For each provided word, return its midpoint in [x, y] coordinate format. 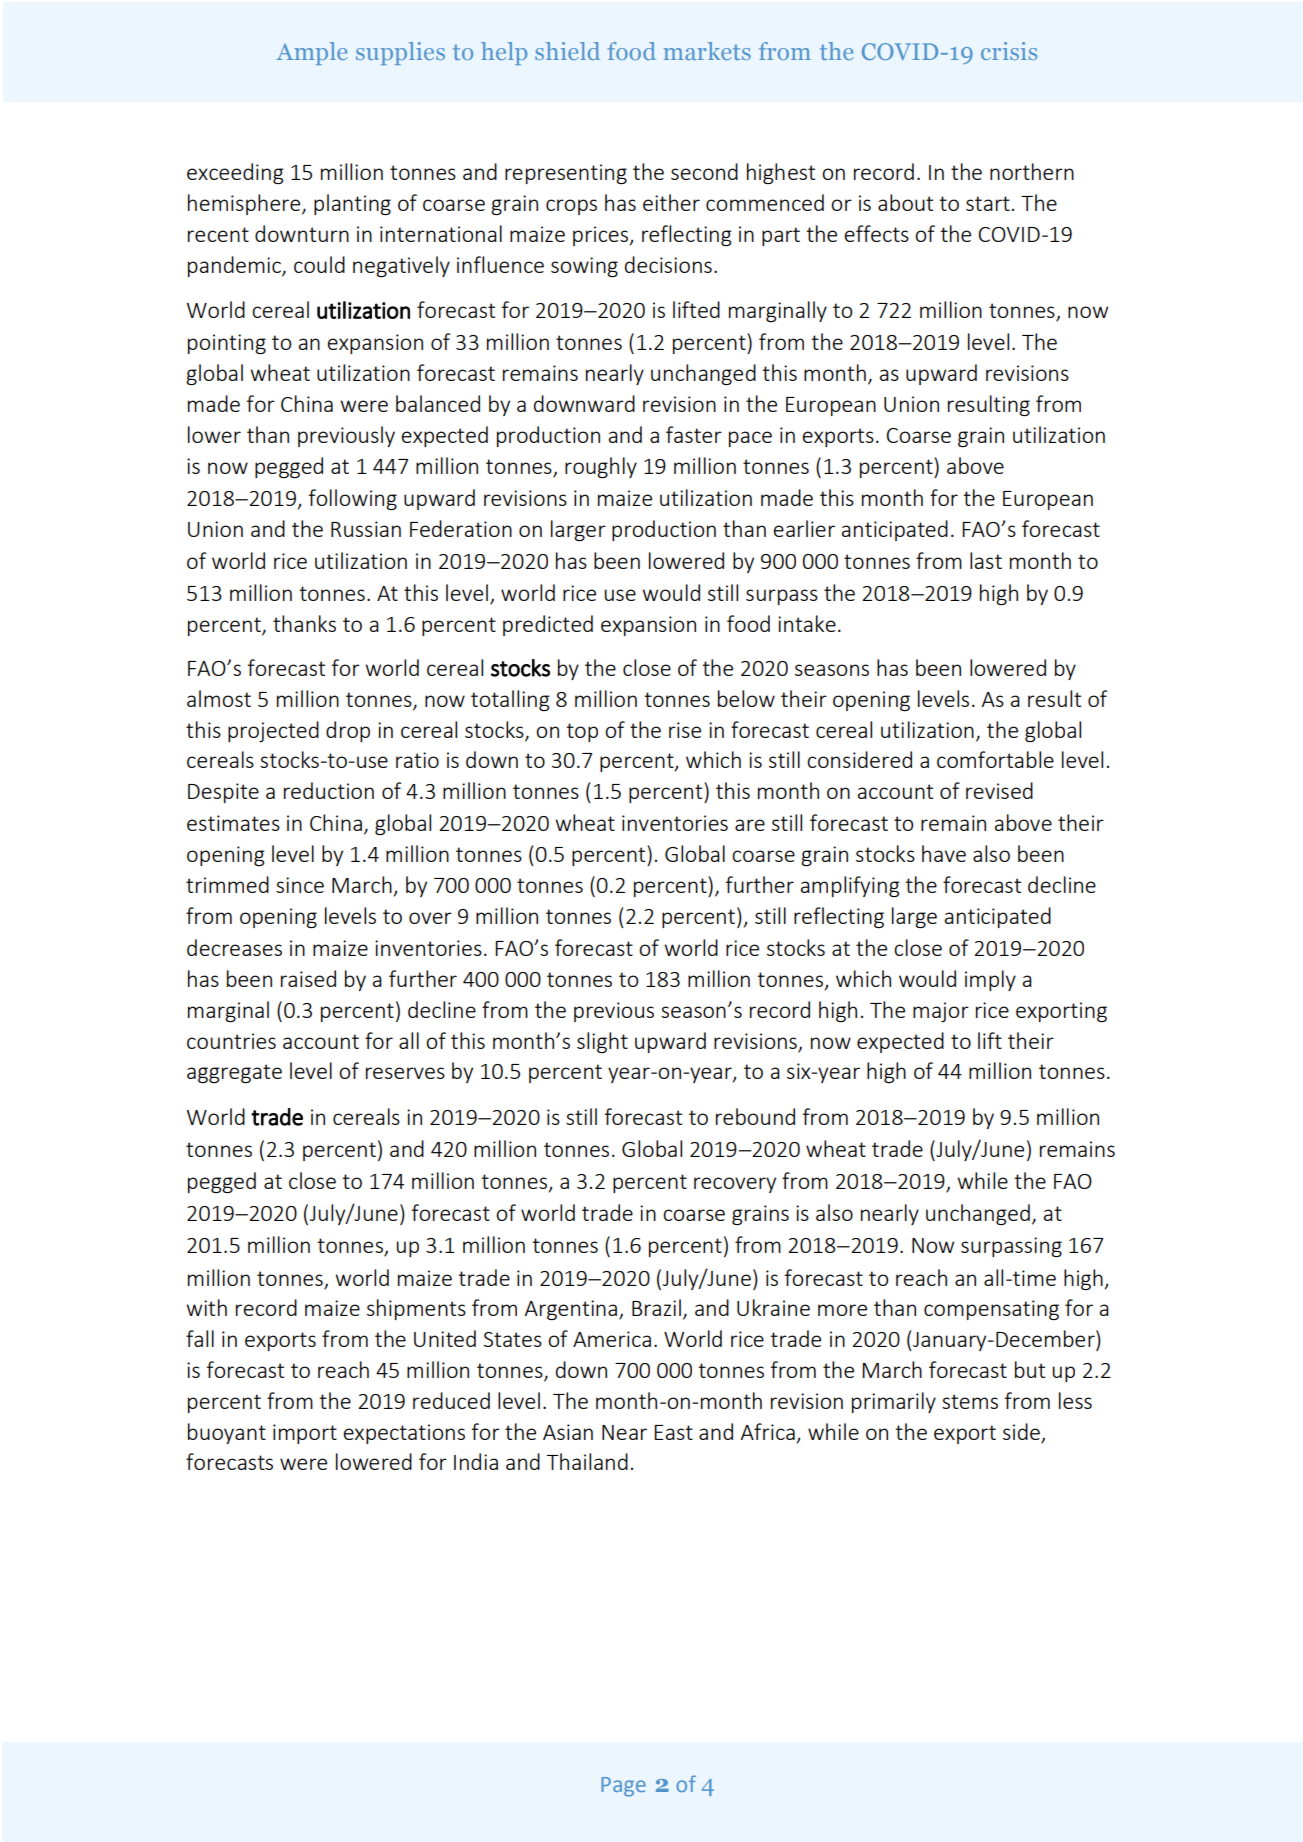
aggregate [234, 1073]
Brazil [656, 1307]
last [986, 560]
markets [707, 51]
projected [273, 731]
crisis [1009, 51]
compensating [991, 1310]
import [305, 1434]
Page [623, 1787]
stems [970, 1401]
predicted [548, 625]
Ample [311, 53]
